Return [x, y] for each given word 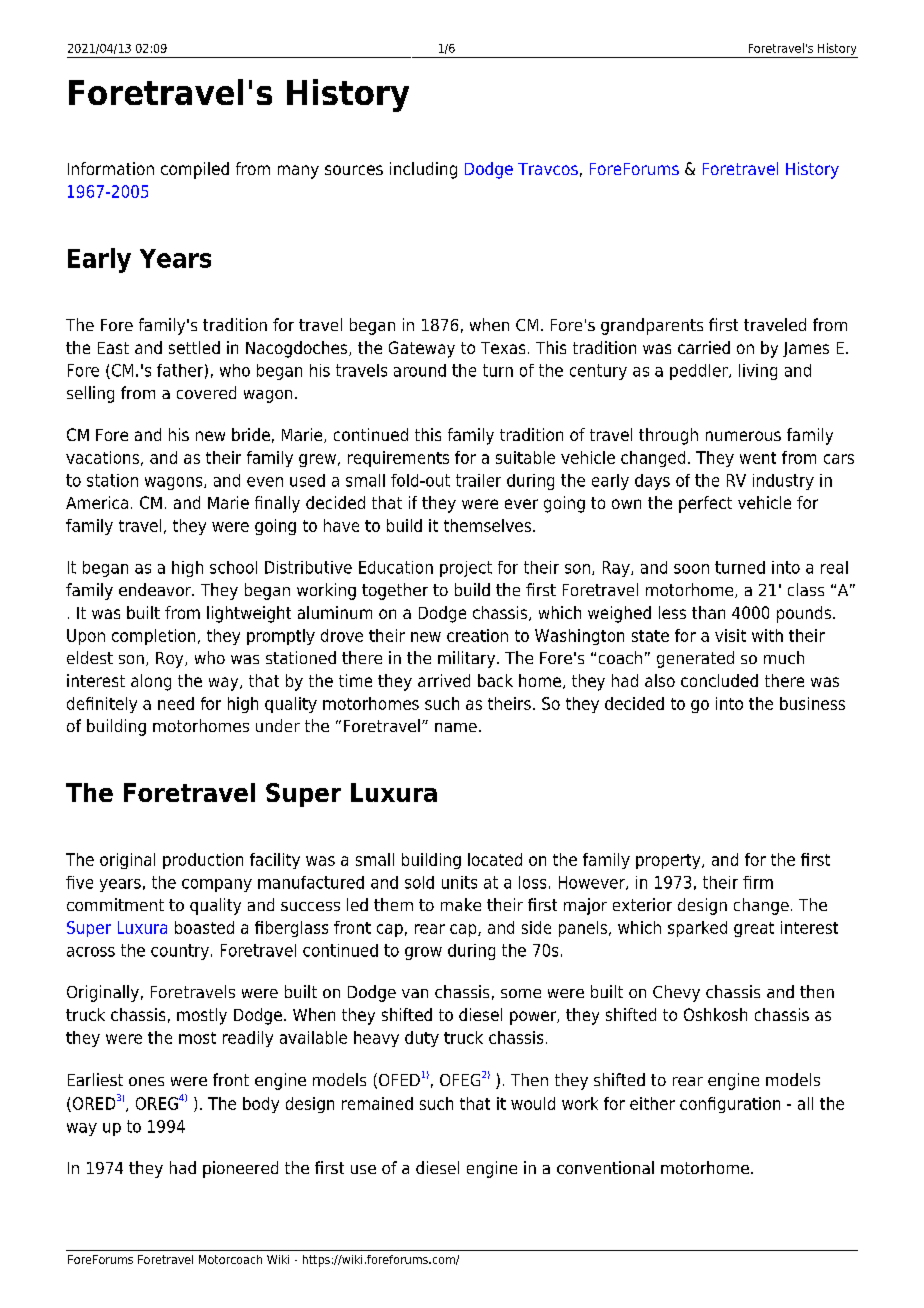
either [652, 1103]
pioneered [240, 1169]
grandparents [652, 326]
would [533, 1103]
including [423, 170]
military [468, 659]
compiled [195, 170]
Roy [171, 660]
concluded [719, 680]
